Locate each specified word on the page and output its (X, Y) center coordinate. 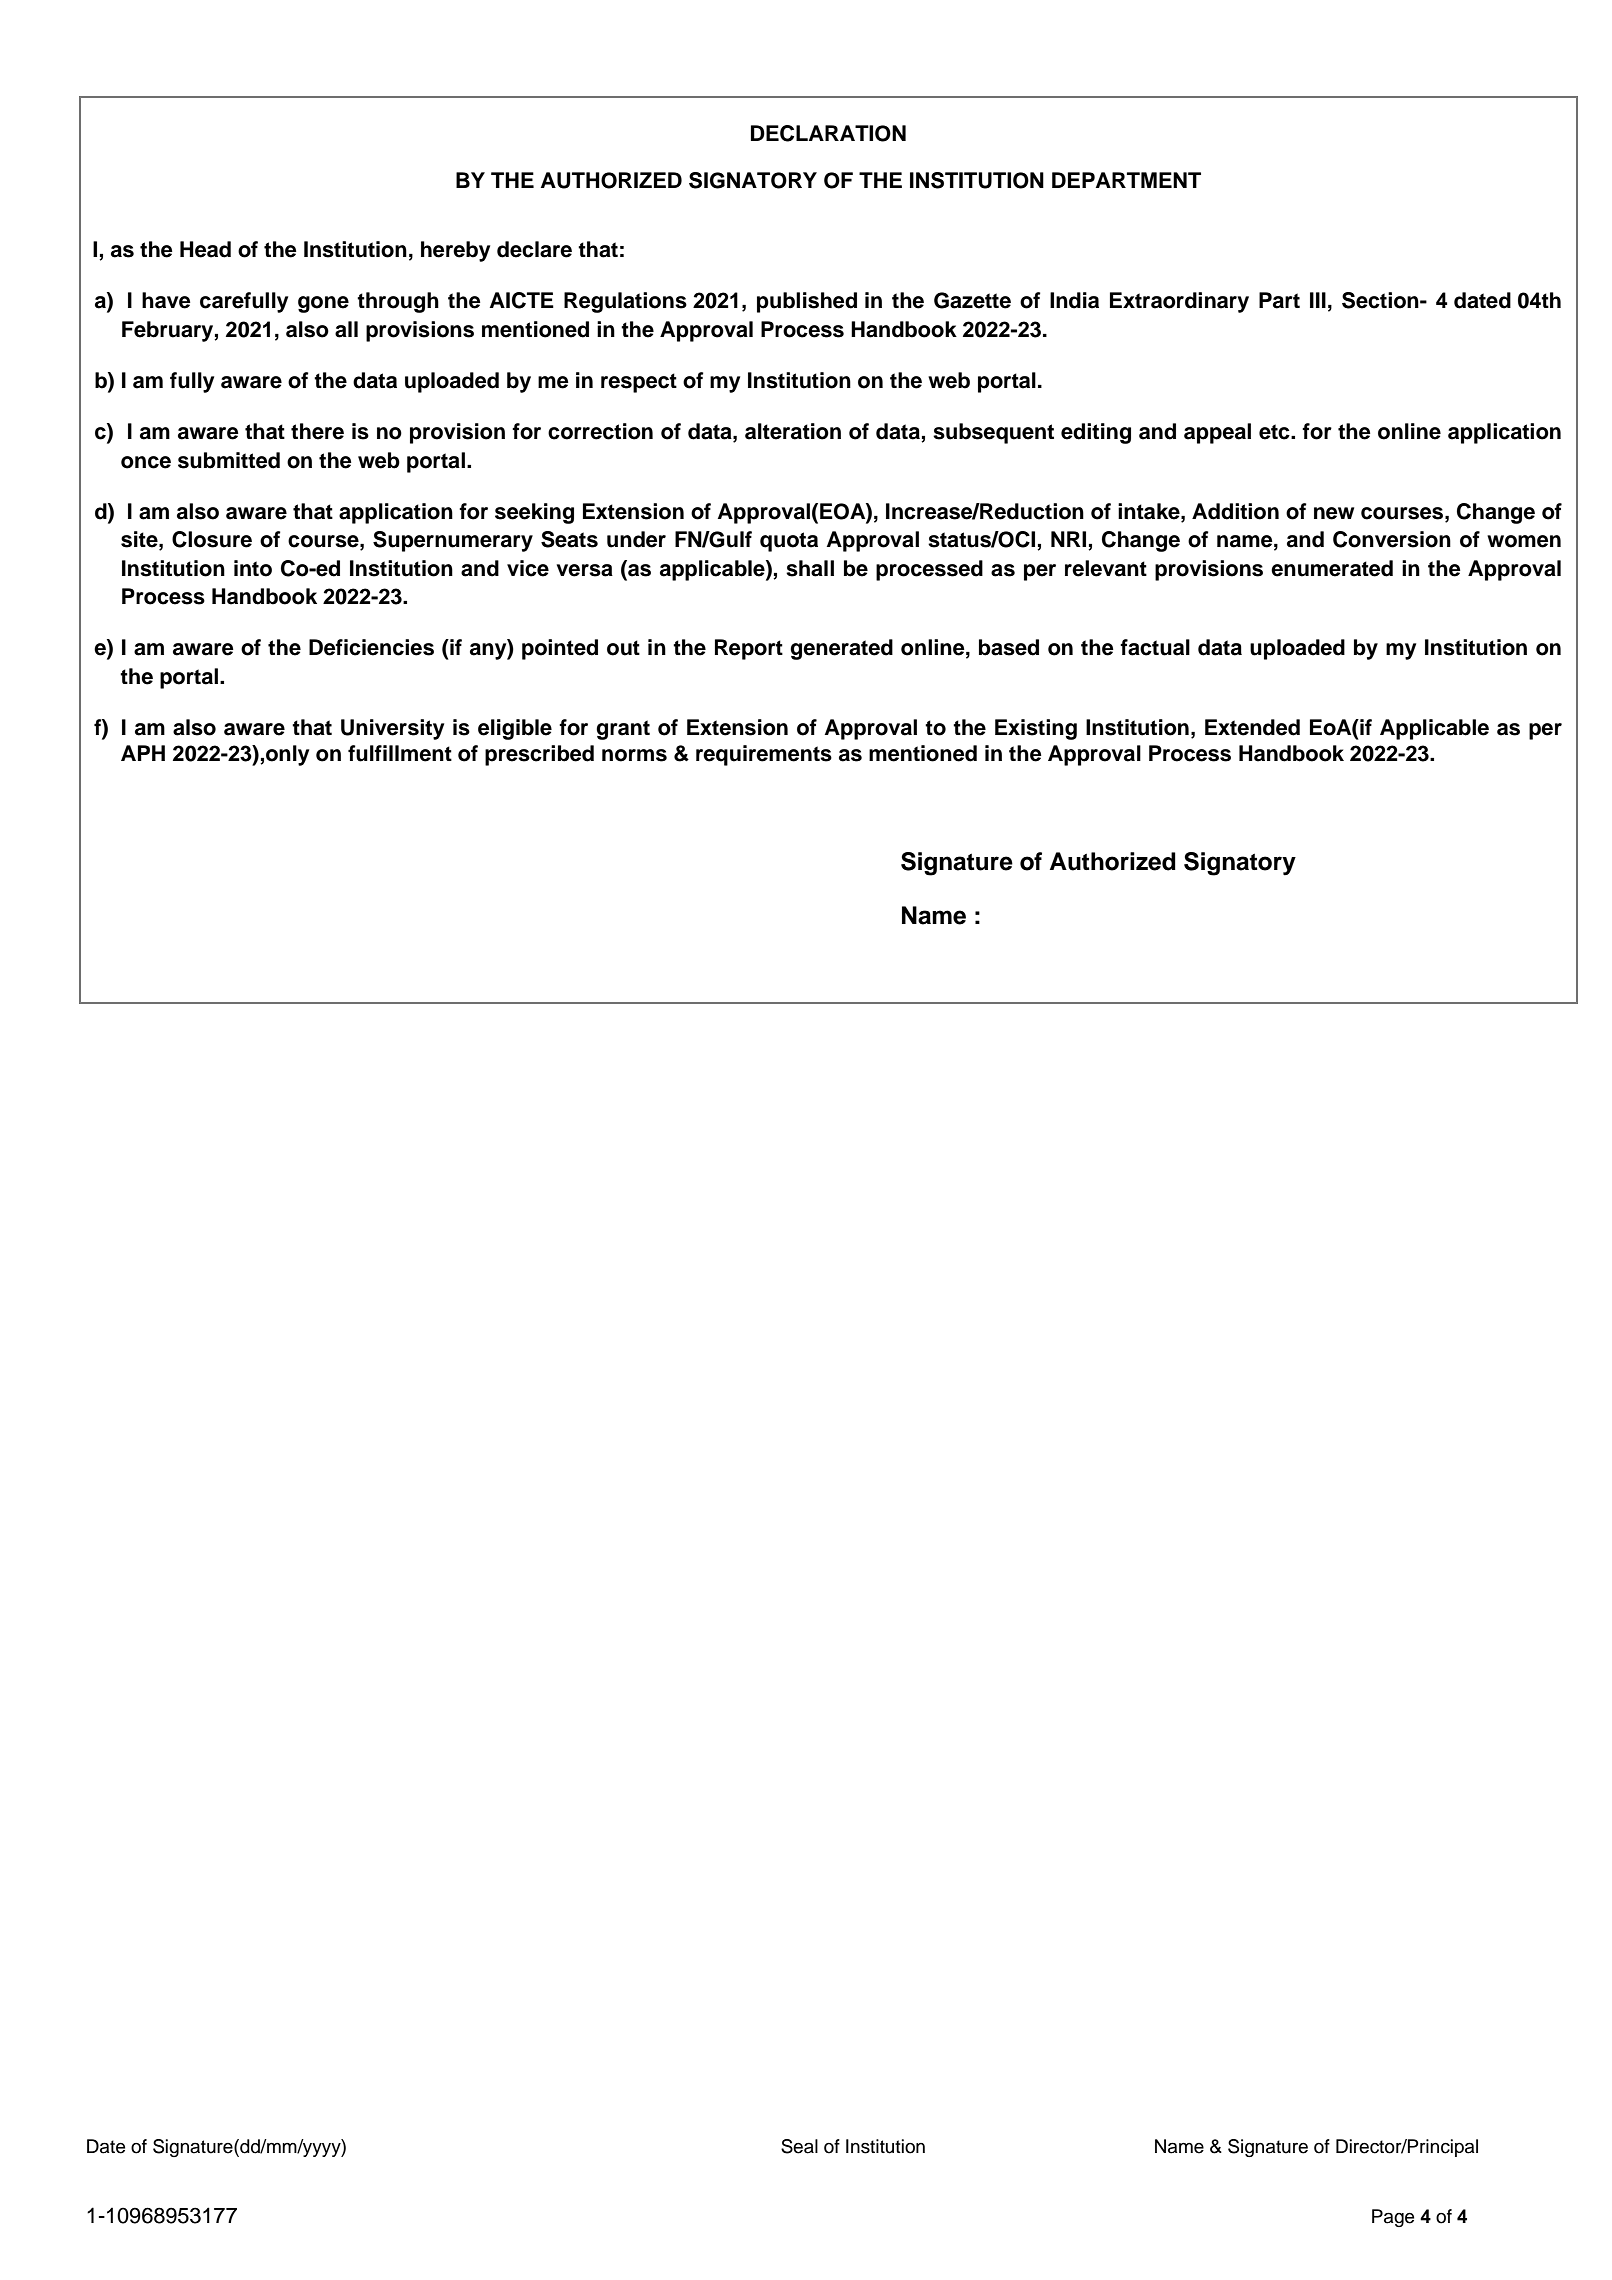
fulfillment (400, 753)
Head (205, 249)
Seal (799, 2146)
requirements (764, 755)
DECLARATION (828, 133)
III (1318, 300)
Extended (1252, 727)
